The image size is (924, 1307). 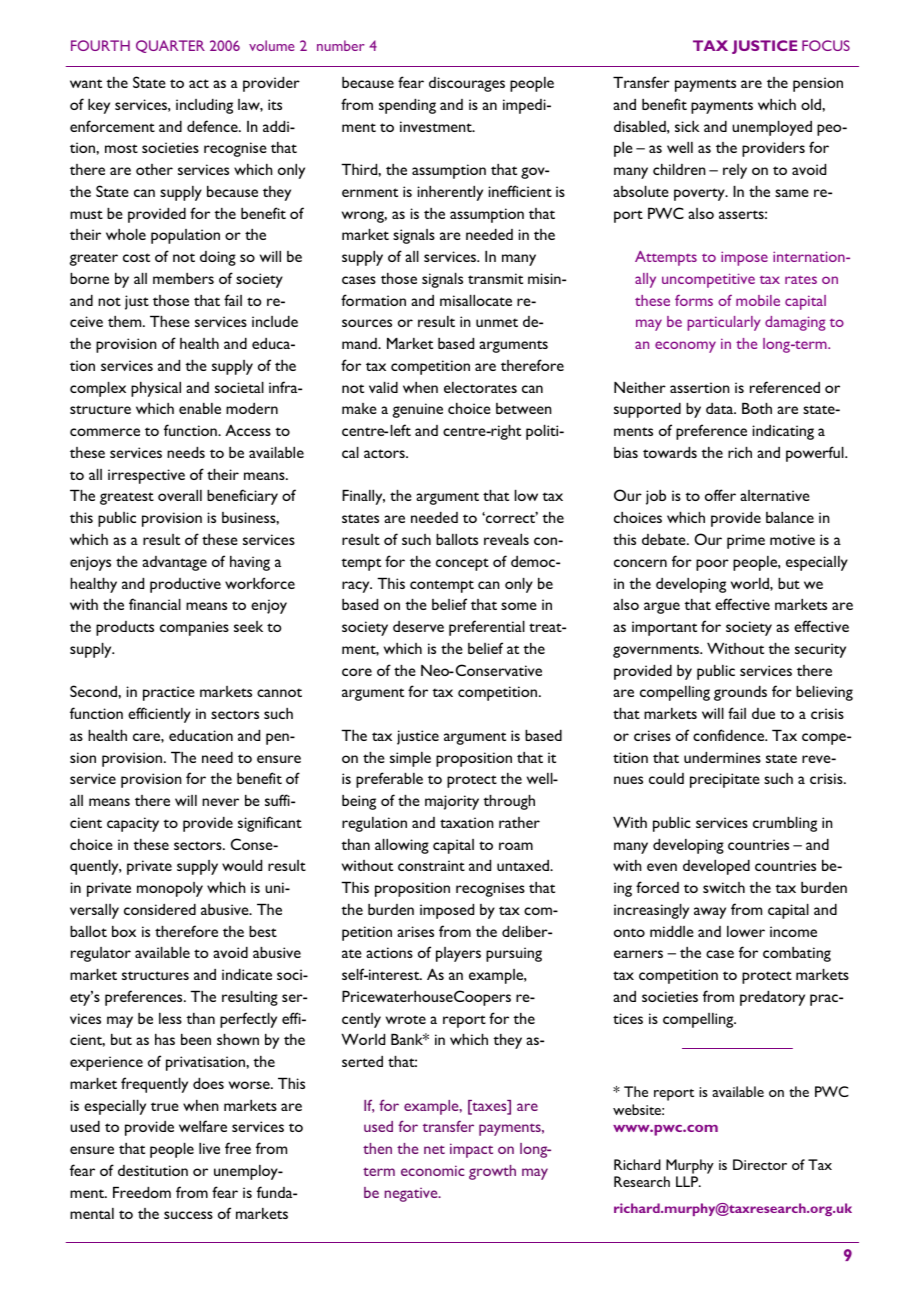 What do you see at coordinates (730, 735) in the image?
I see `confidence` at bounding box center [730, 735].
